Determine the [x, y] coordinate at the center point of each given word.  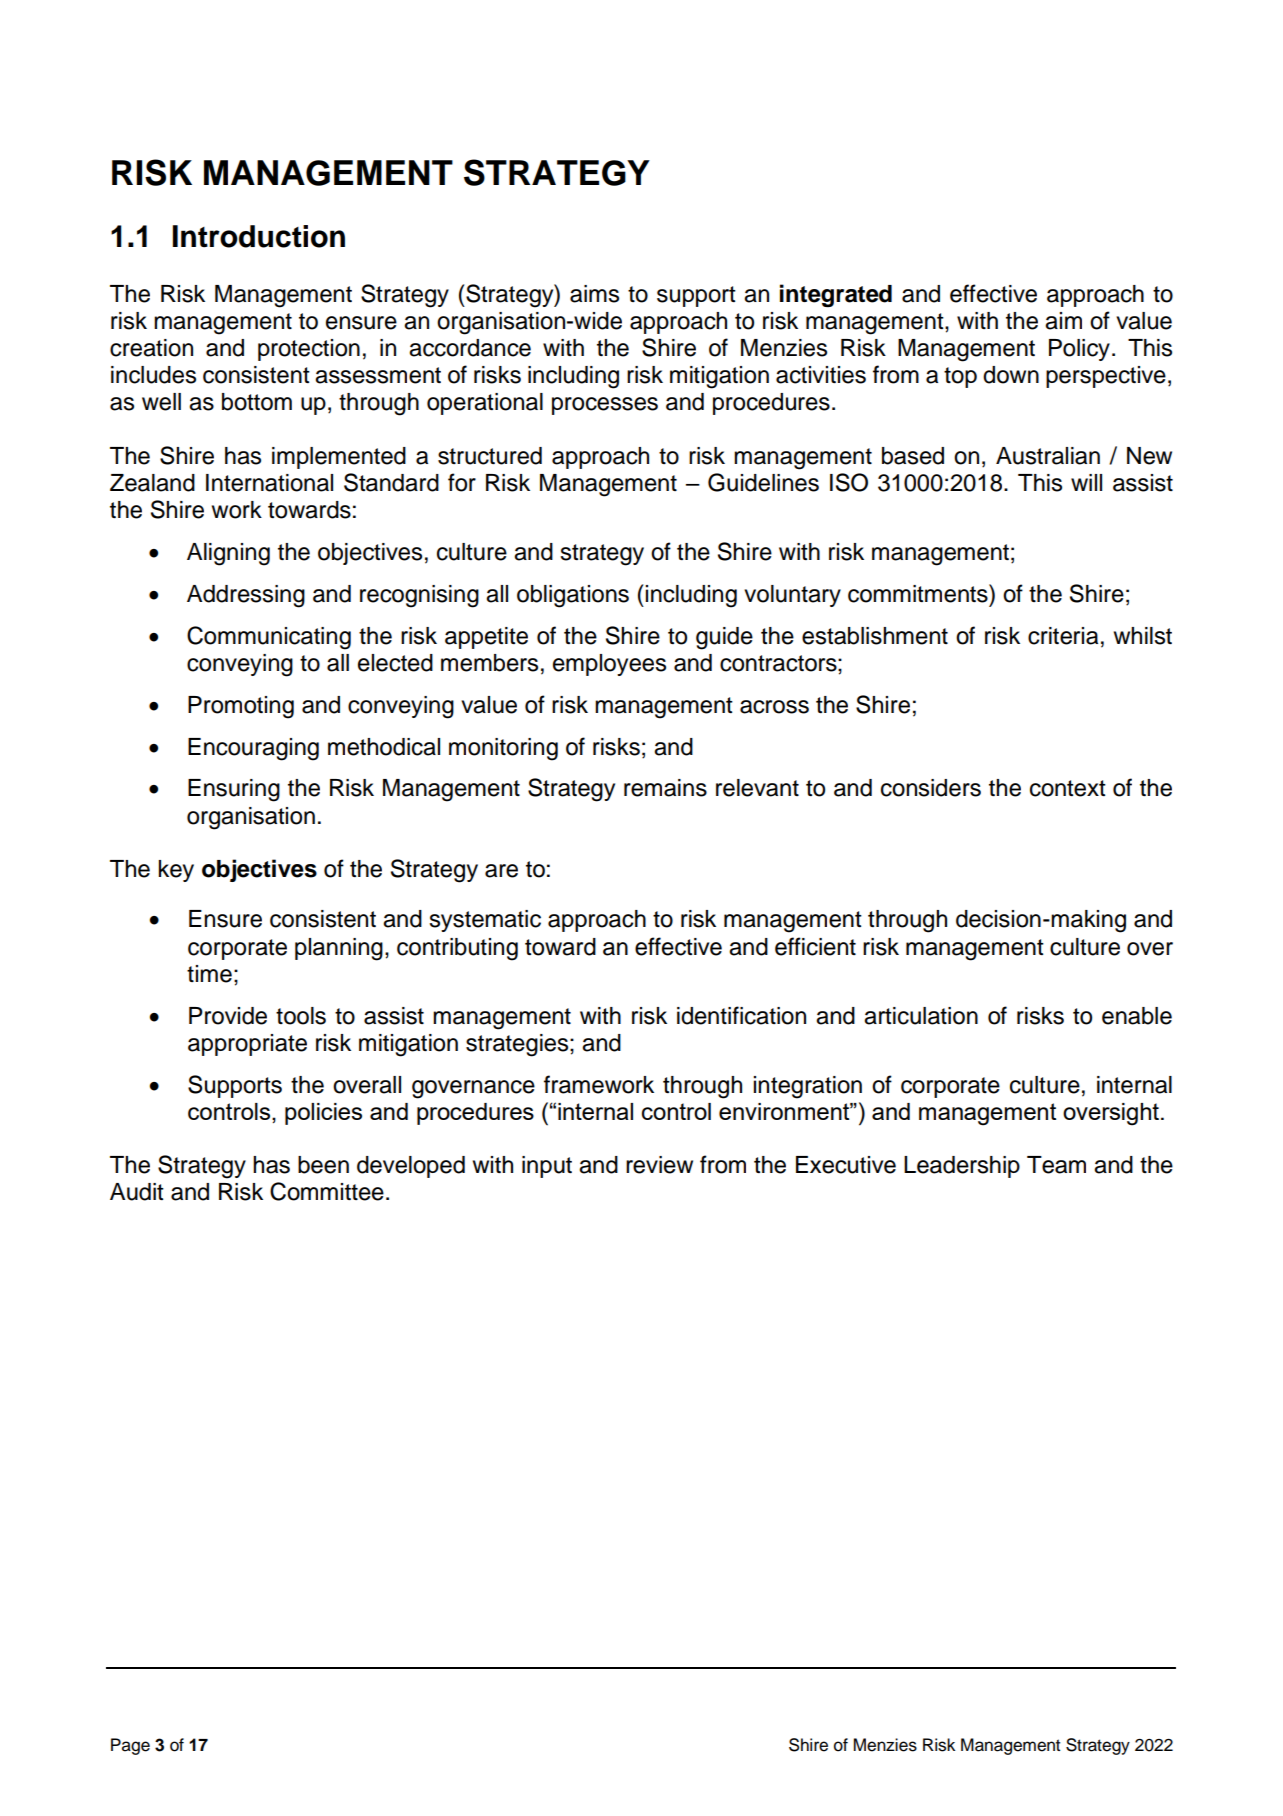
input [547, 1167]
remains [665, 788]
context [1068, 788]
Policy [1079, 350]
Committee [327, 1191]
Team [1056, 1165]
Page [130, 1746]
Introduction [259, 236]
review [659, 1165]
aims [594, 294]
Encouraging [253, 749]
